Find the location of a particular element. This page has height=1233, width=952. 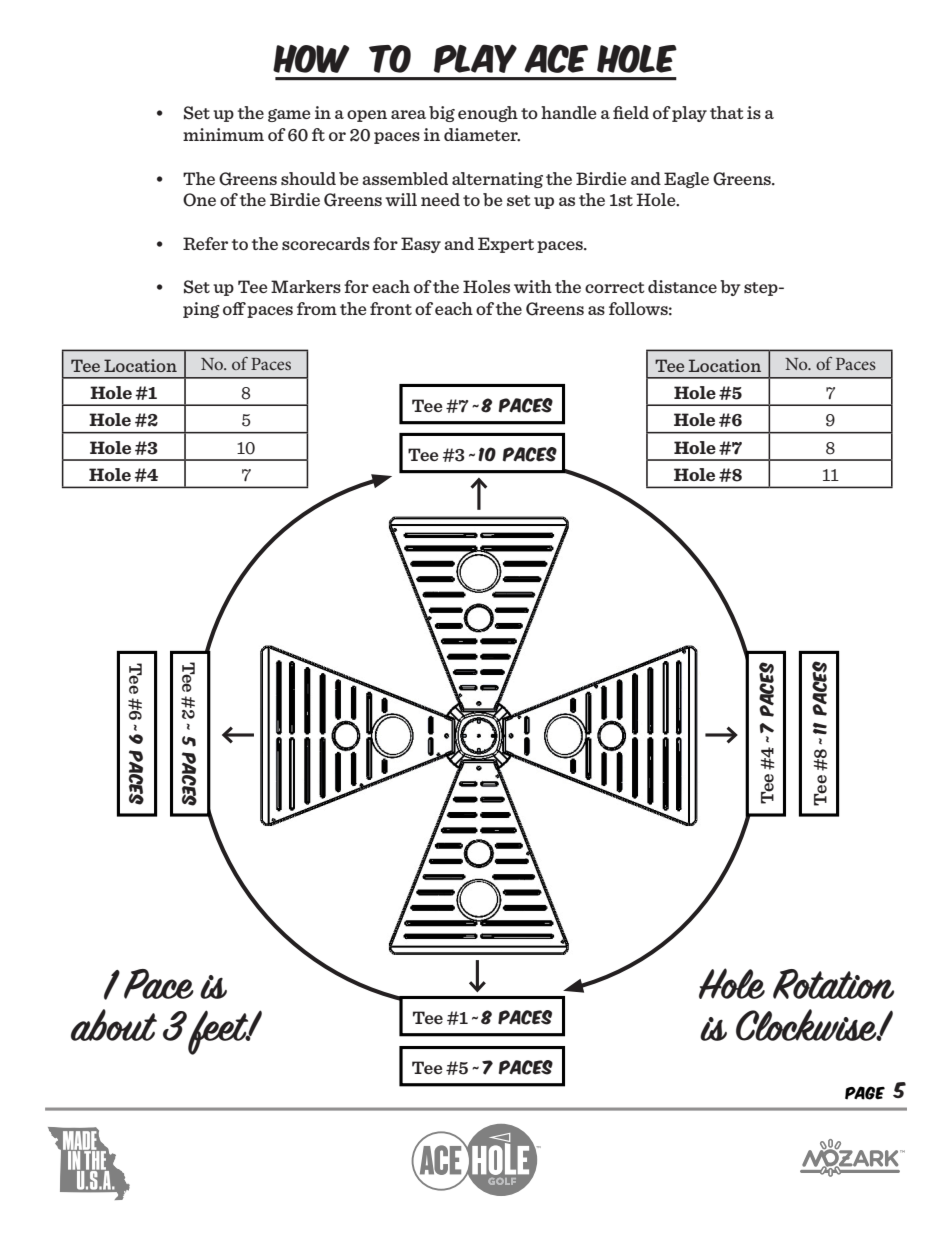

front is located at coordinates (391, 308).
